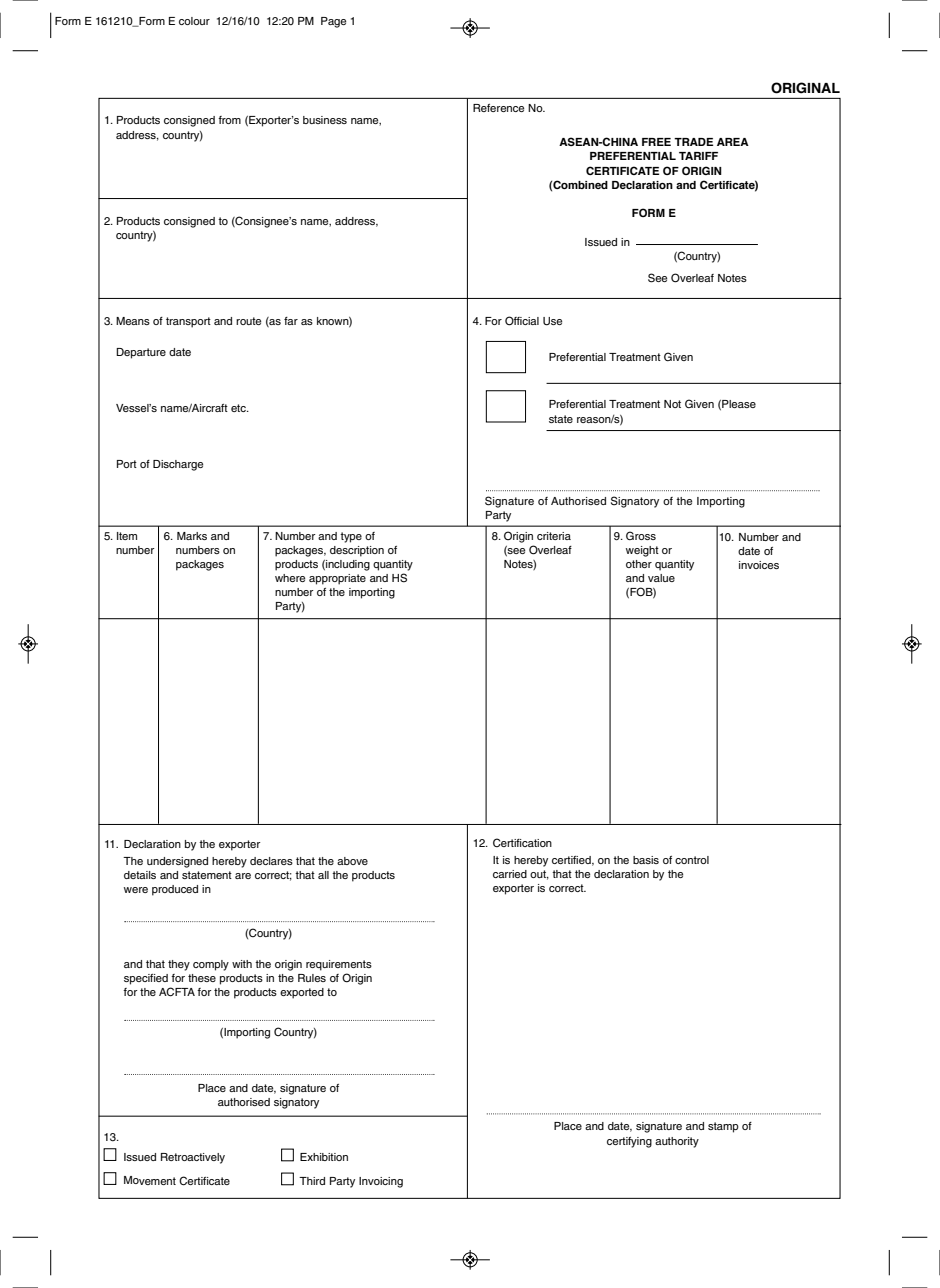  What do you see at coordinates (248, 321) in the screenshot?
I see `route` at bounding box center [248, 321].
